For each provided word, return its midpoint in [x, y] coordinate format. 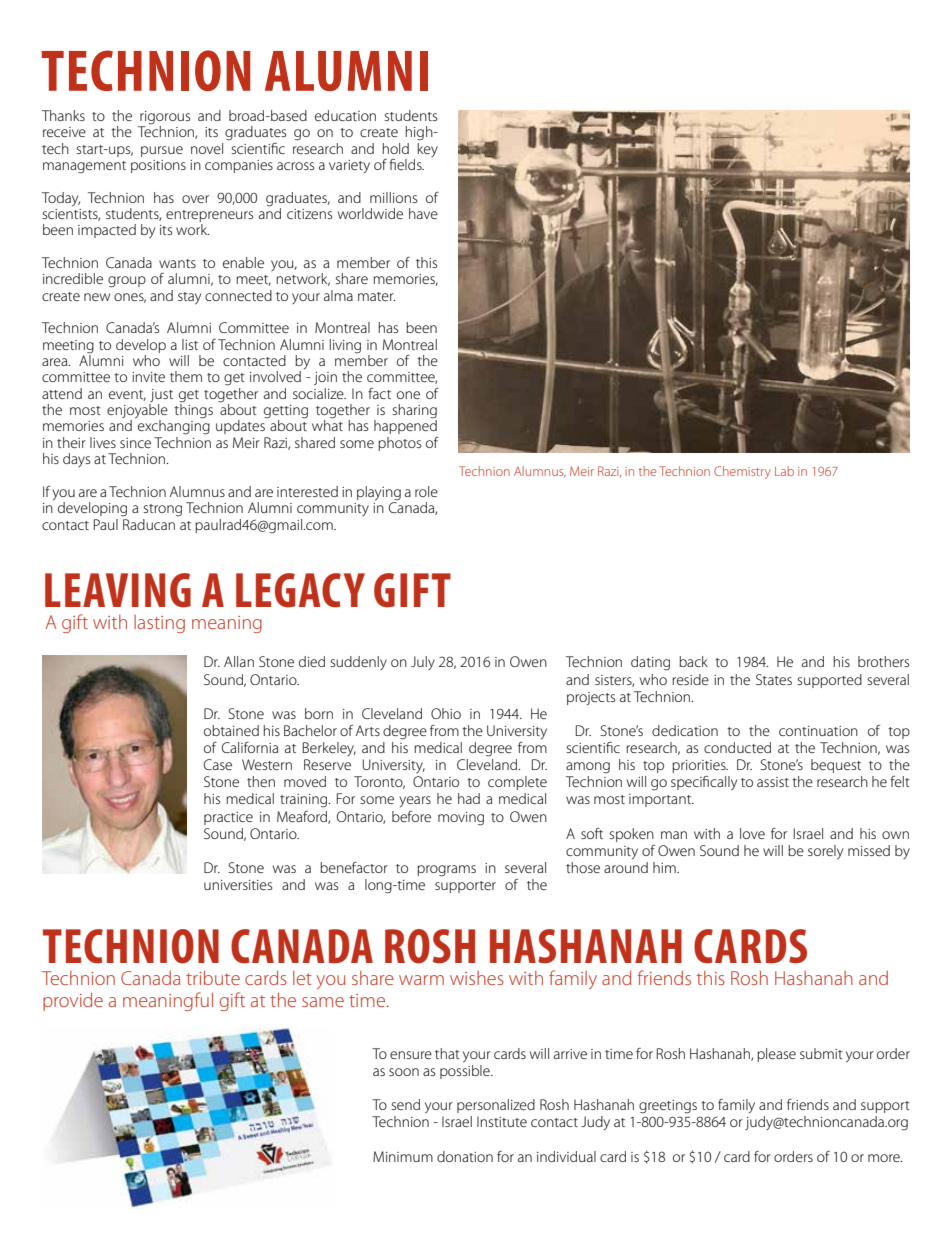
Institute [502, 1121]
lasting [159, 624]
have [423, 213]
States [774, 679]
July [423, 663]
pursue [162, 151]
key [428, 148]
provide [73, 1001]
